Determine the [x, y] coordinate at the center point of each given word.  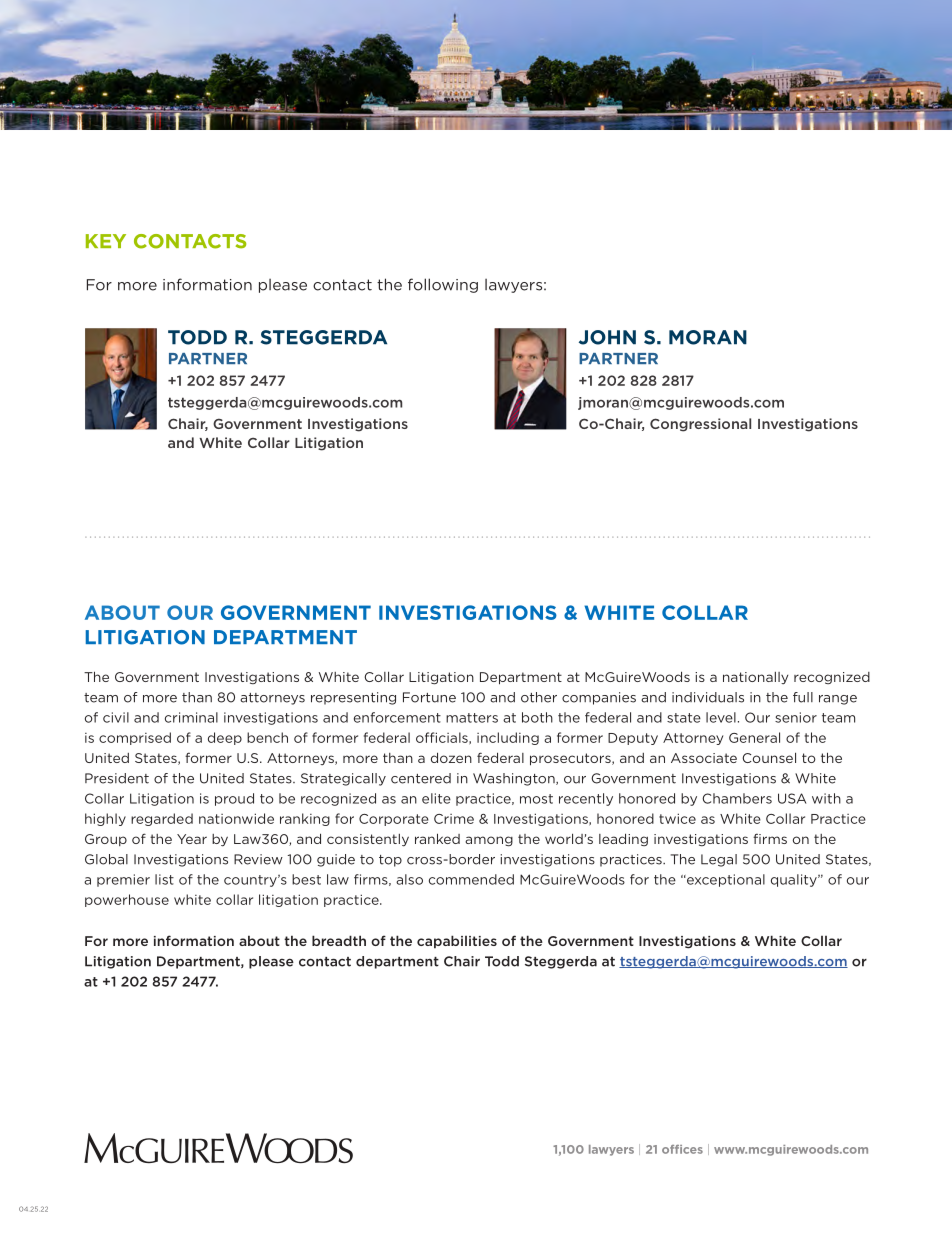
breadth [339, 940]
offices [682, 1149]
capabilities [457, 942]
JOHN [607, 337]
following [443, 285]
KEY [106, 241]
